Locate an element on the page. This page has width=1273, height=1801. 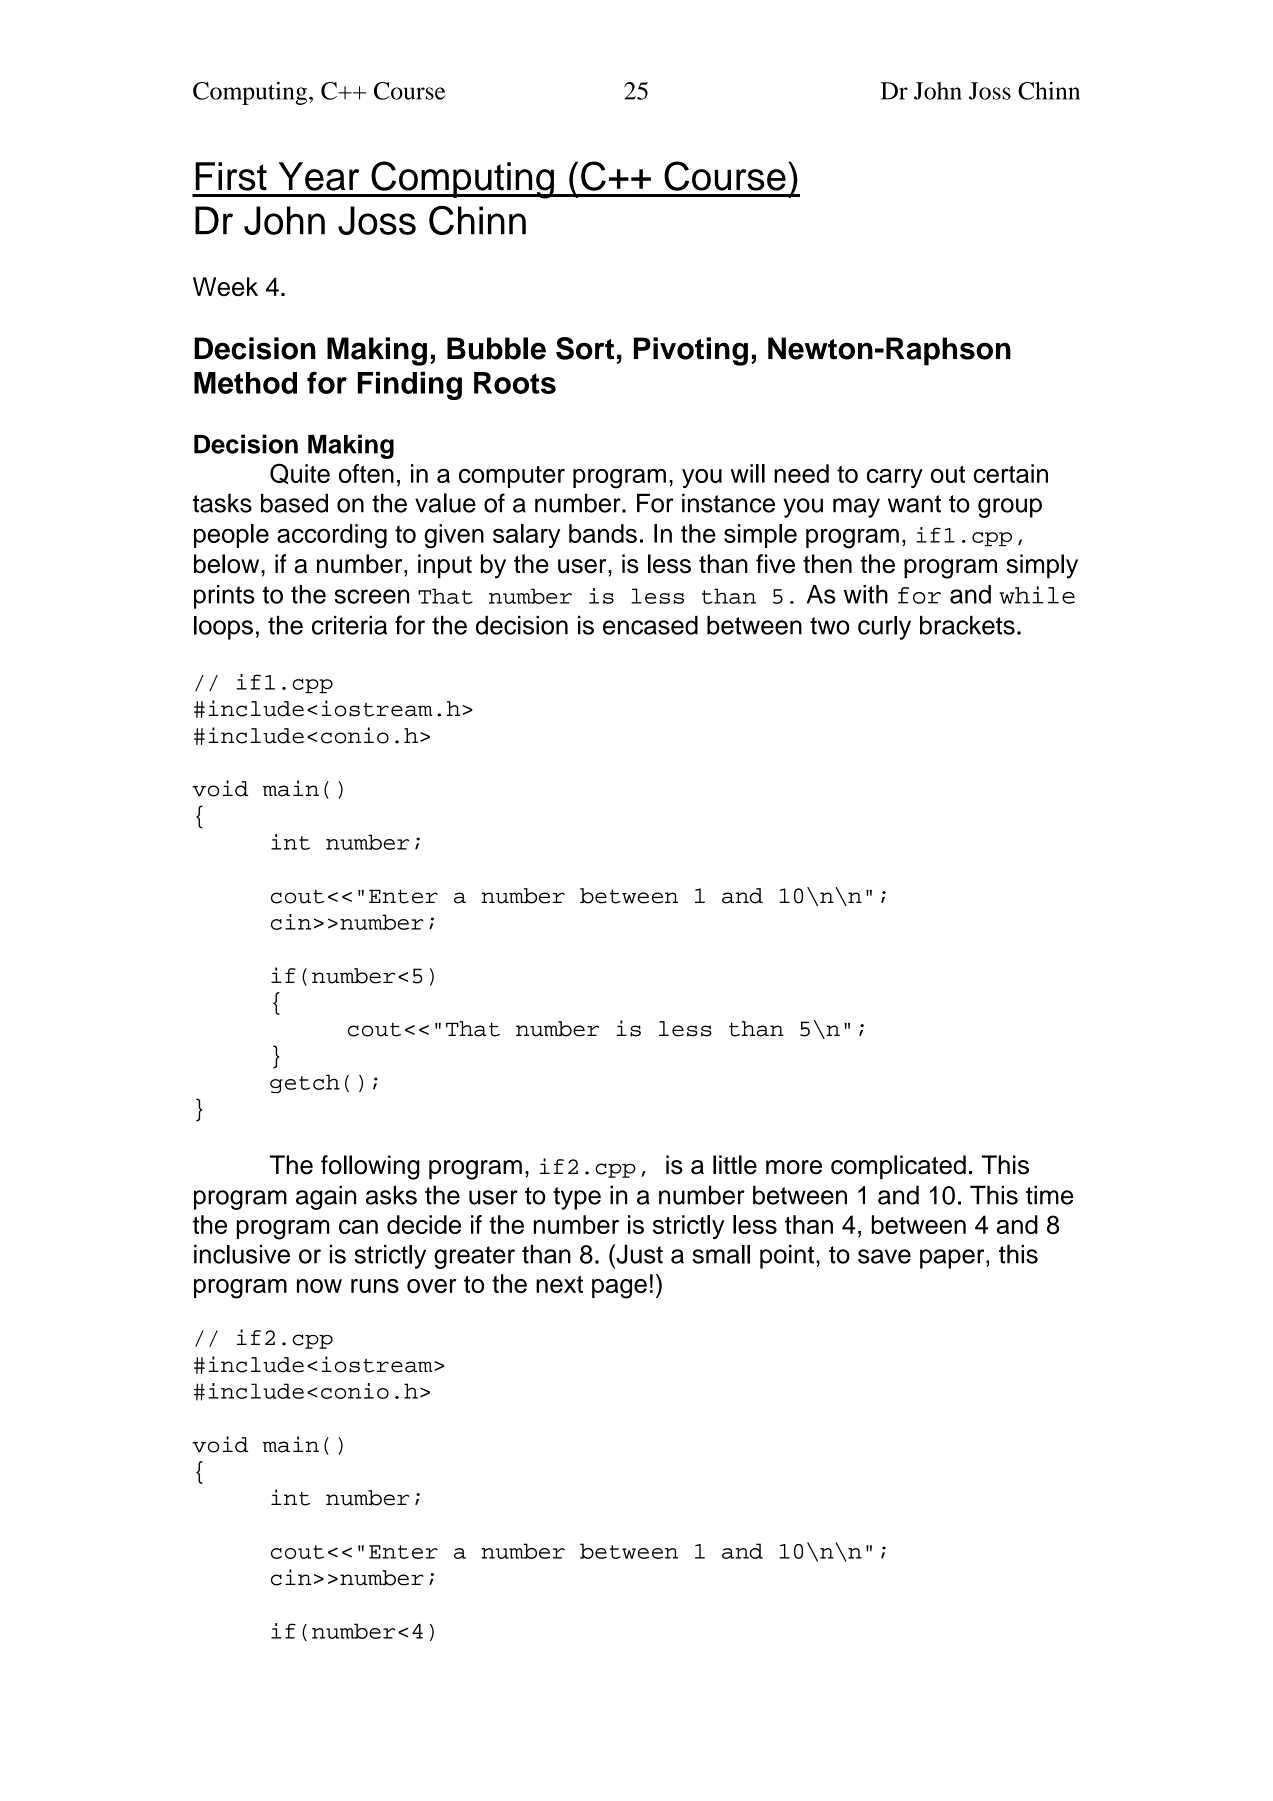
Roots is located at coordinates (515, 383).
